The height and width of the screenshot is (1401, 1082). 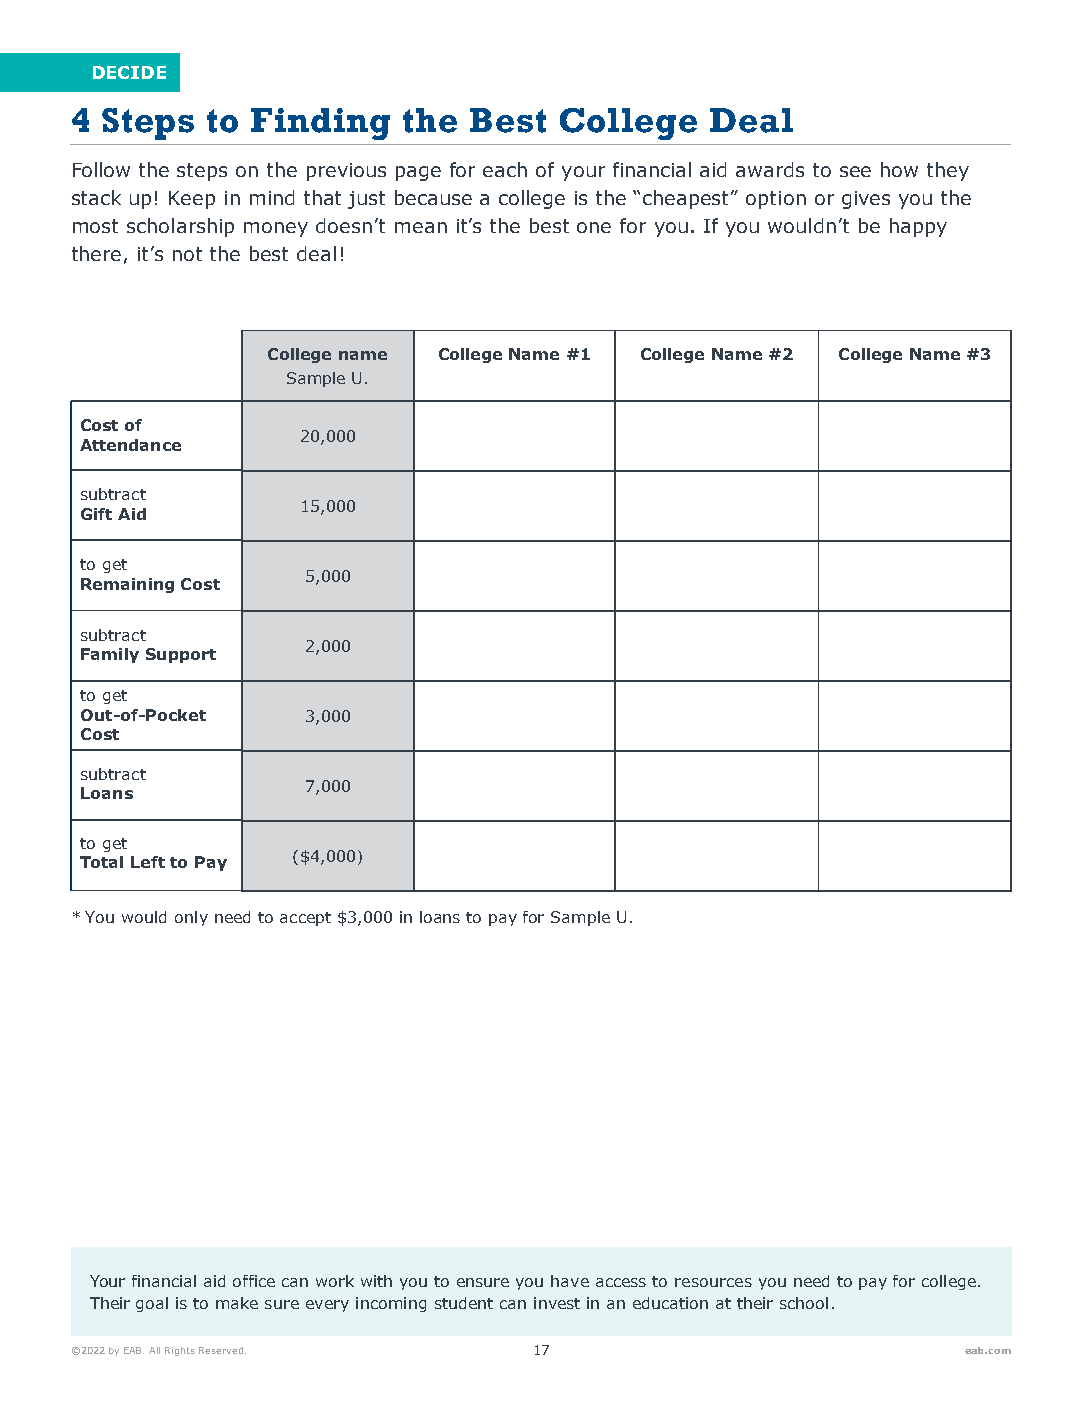 I want to click on accept, so click(x=305, y=919).
